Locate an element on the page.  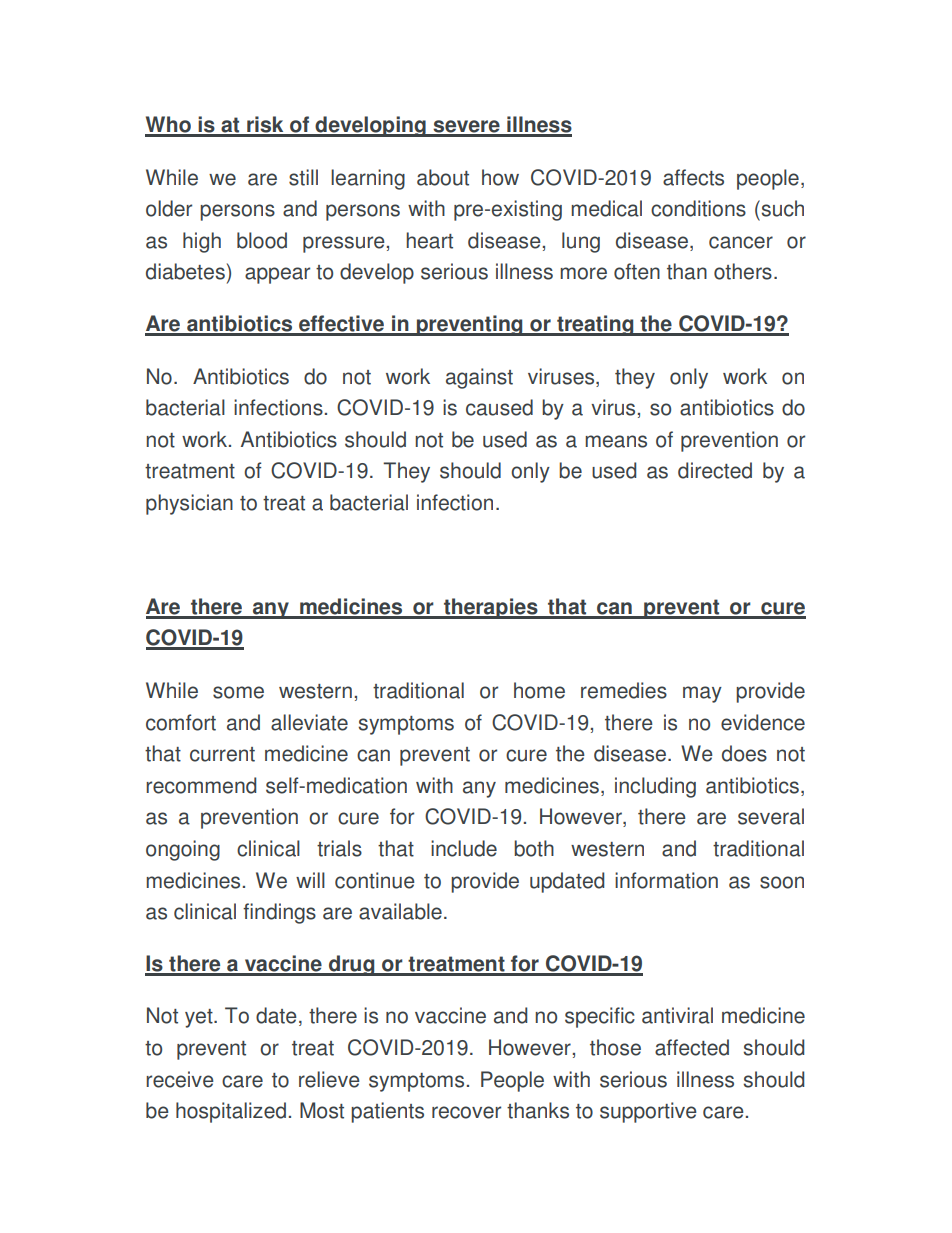
recover is located at coordinates (466, 1112).
